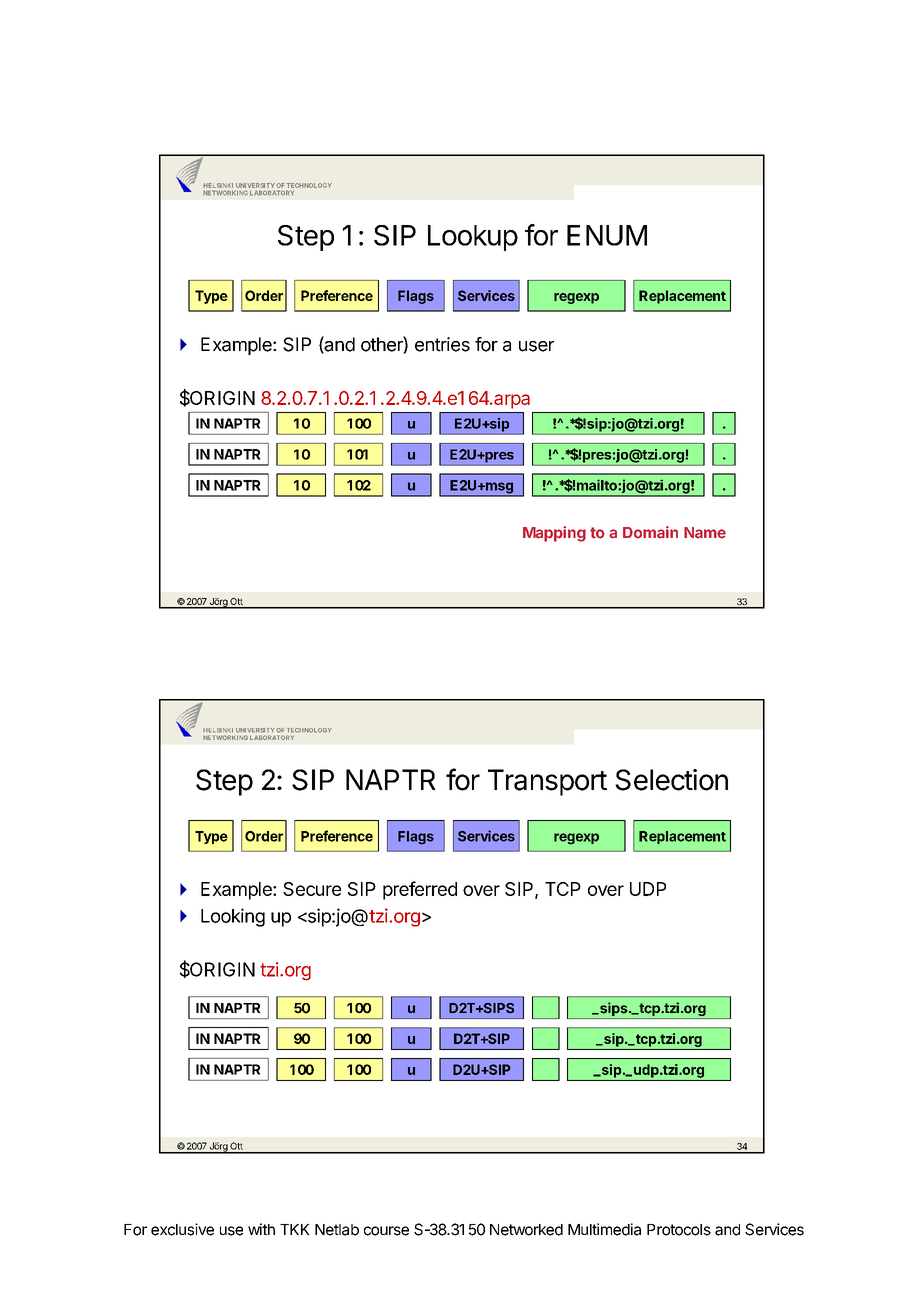 This screenshot has width=924, height=1308. What do you see at coordinates (554, 534) in the screenshot?
I see `Mapping` at bounding box center [554, 534].
